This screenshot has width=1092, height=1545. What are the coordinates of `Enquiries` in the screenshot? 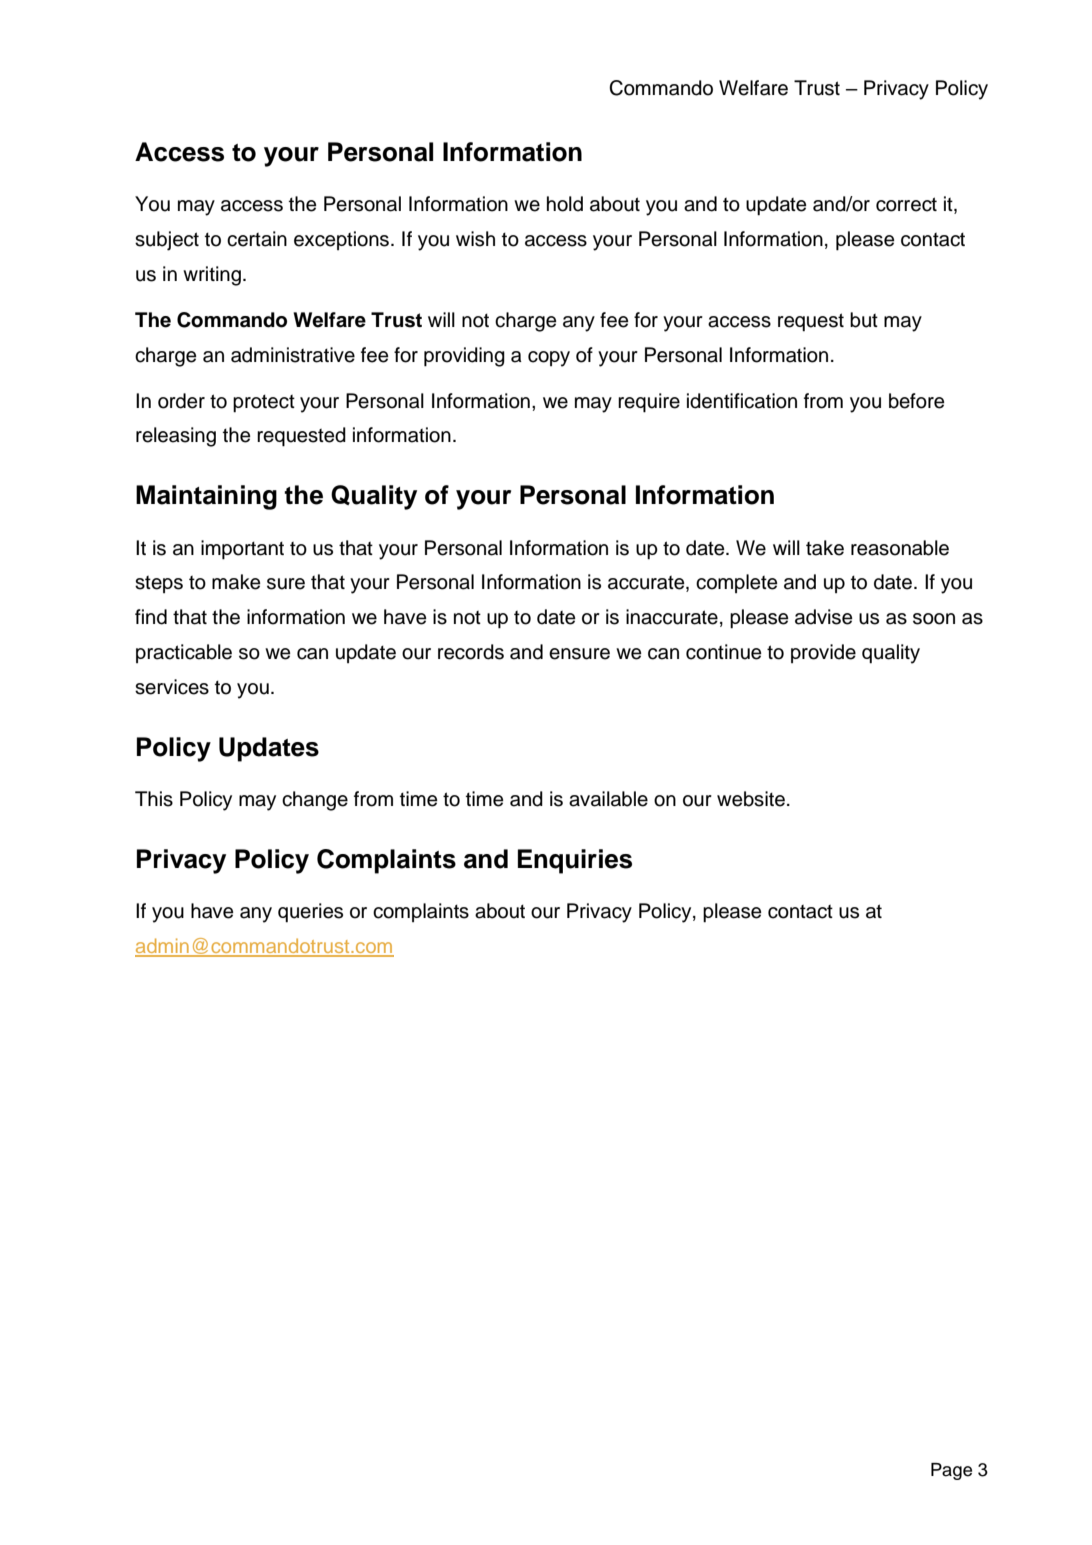 It's located at (575, 861).
